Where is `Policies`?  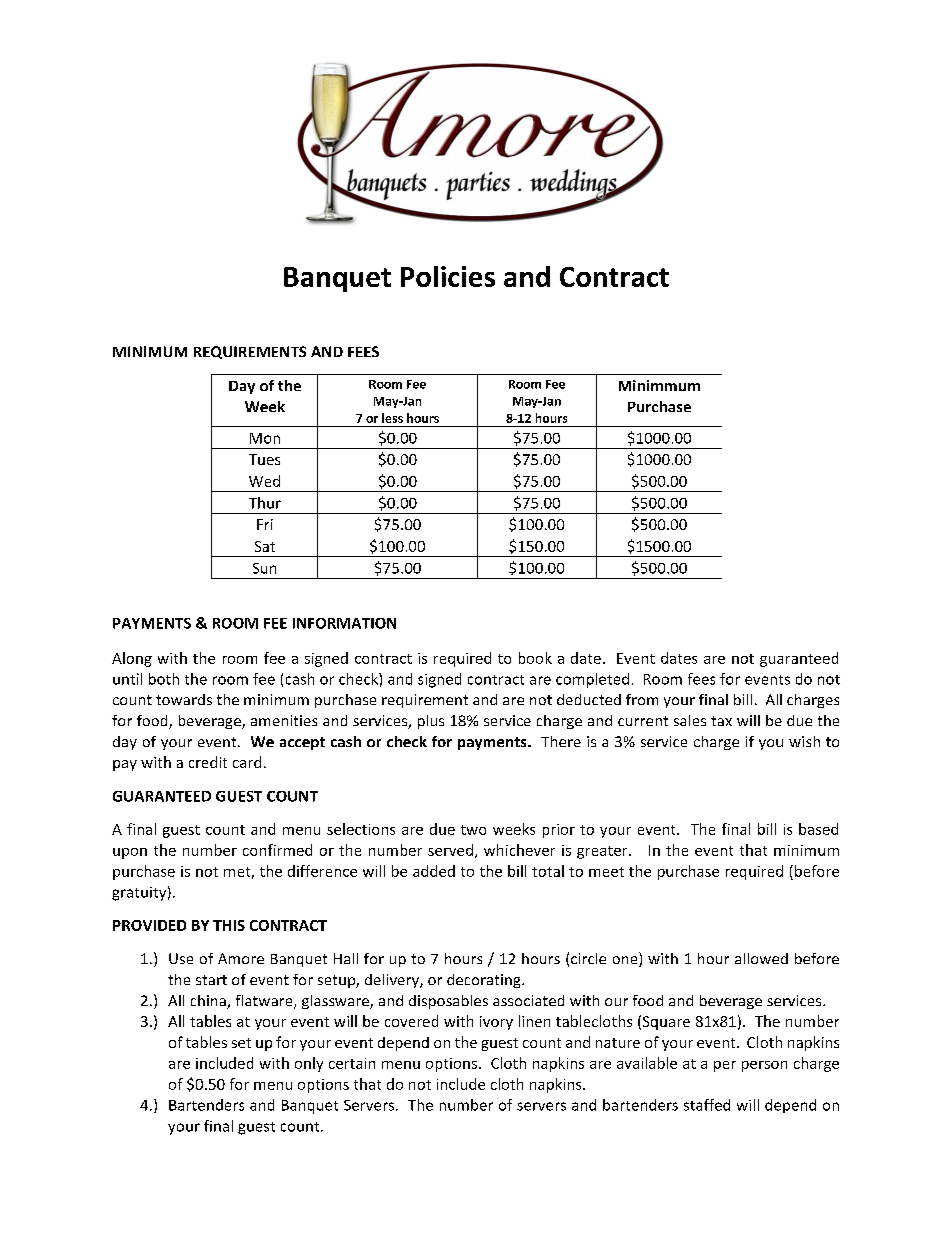
Policies is located at coordinates (448, 276).
